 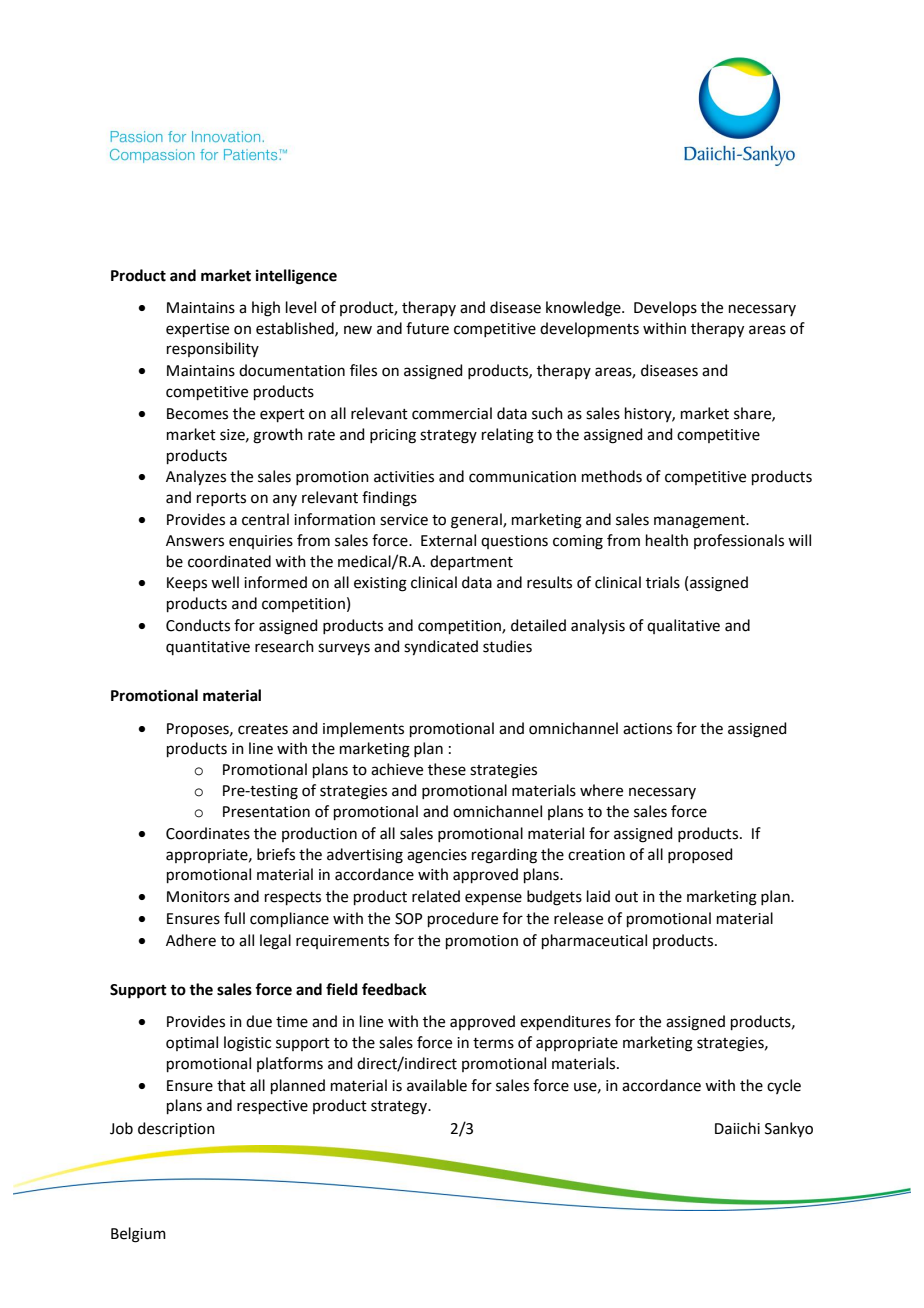 I want to click on these, so click(x=447, y=769).
